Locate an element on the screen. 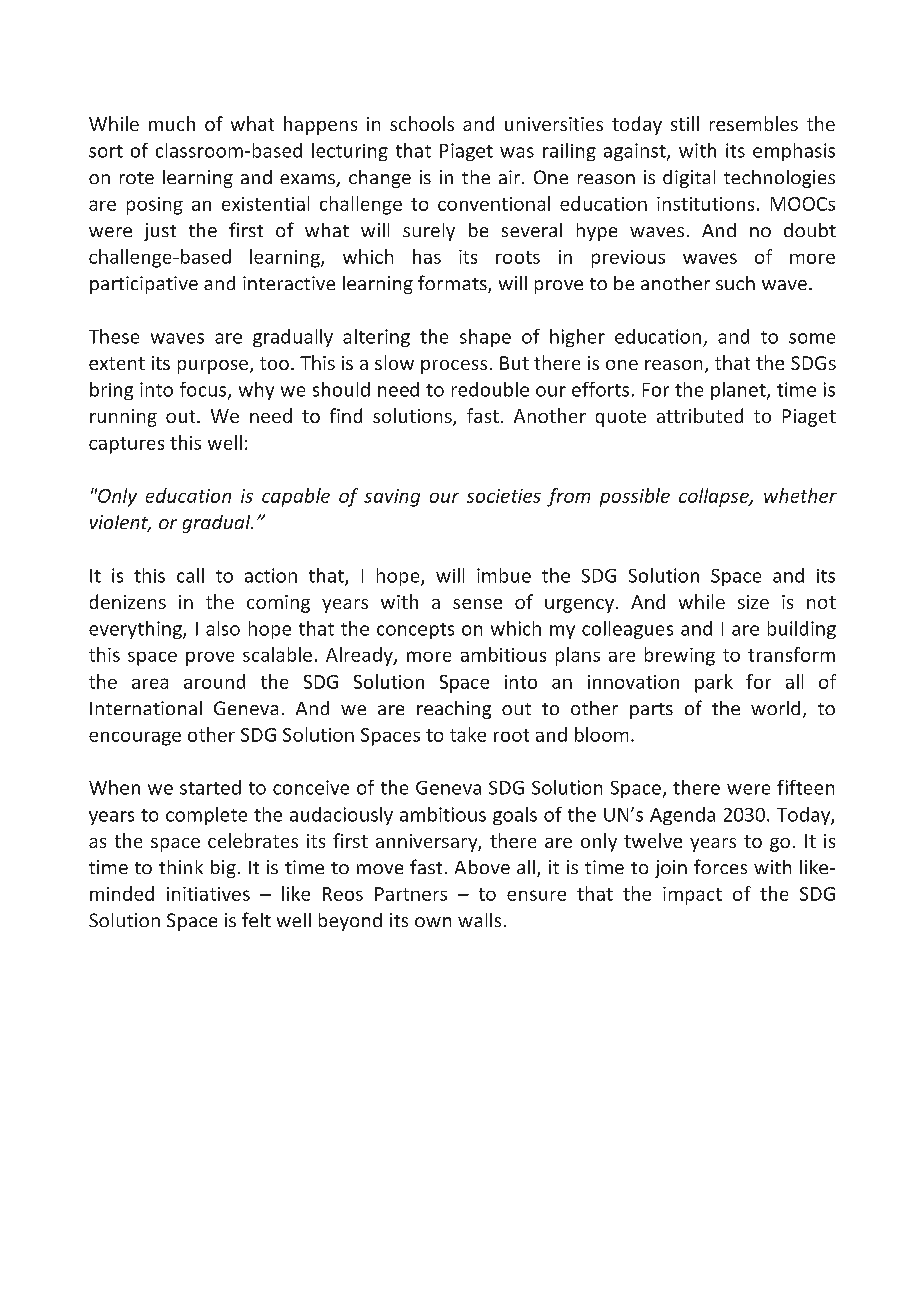 The width and height of the screenshot is (924, 1308). concepts is located at coordinates (415, 631).
